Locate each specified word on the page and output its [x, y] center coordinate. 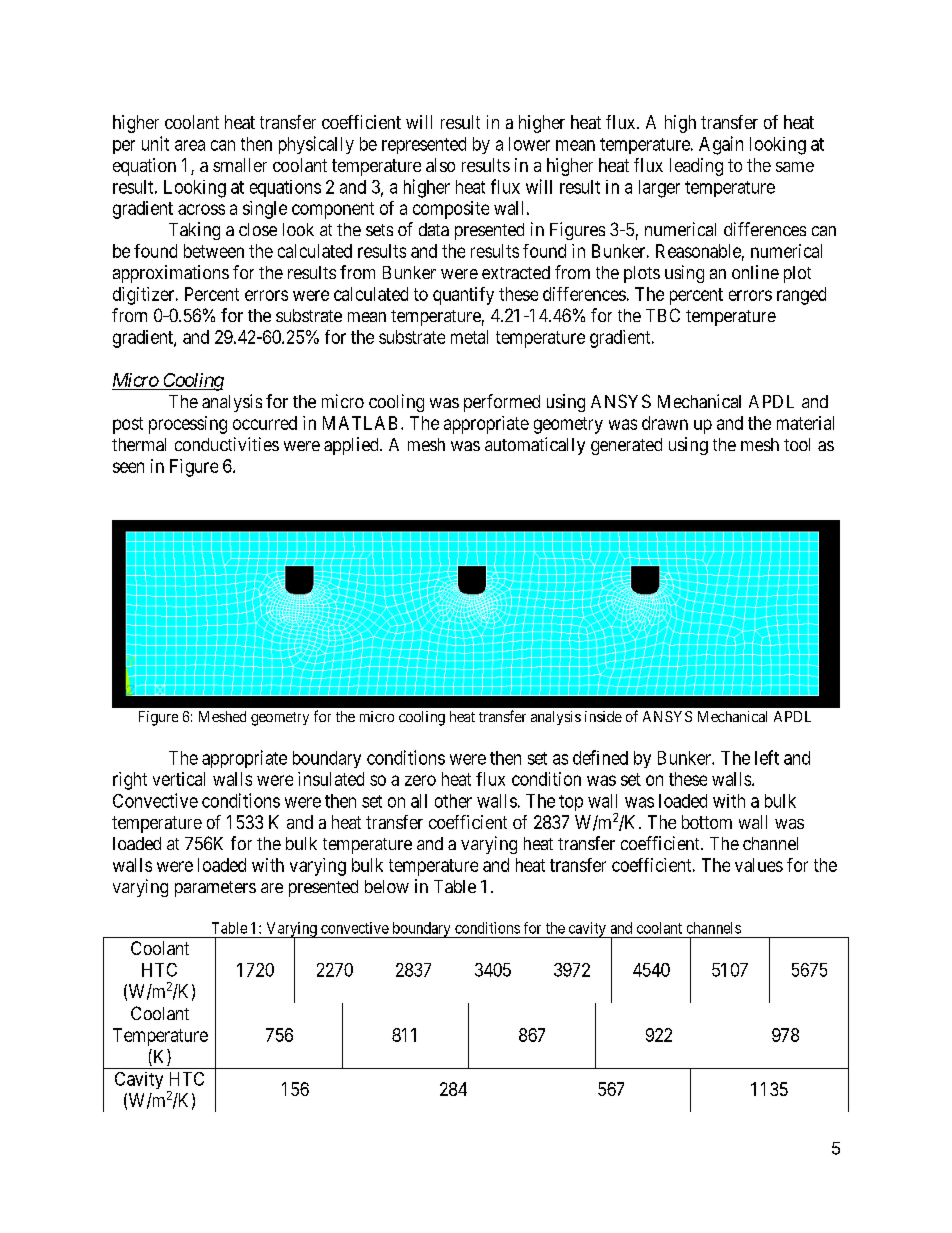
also [440, 165]
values [759, 865]
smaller [240, 165]
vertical [179, 779]
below [387, 886]
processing [188, 425]
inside [603, 716]
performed [502, 403]
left [767, 757]
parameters [215, 889]
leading [696, 167]
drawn [665, 423]
